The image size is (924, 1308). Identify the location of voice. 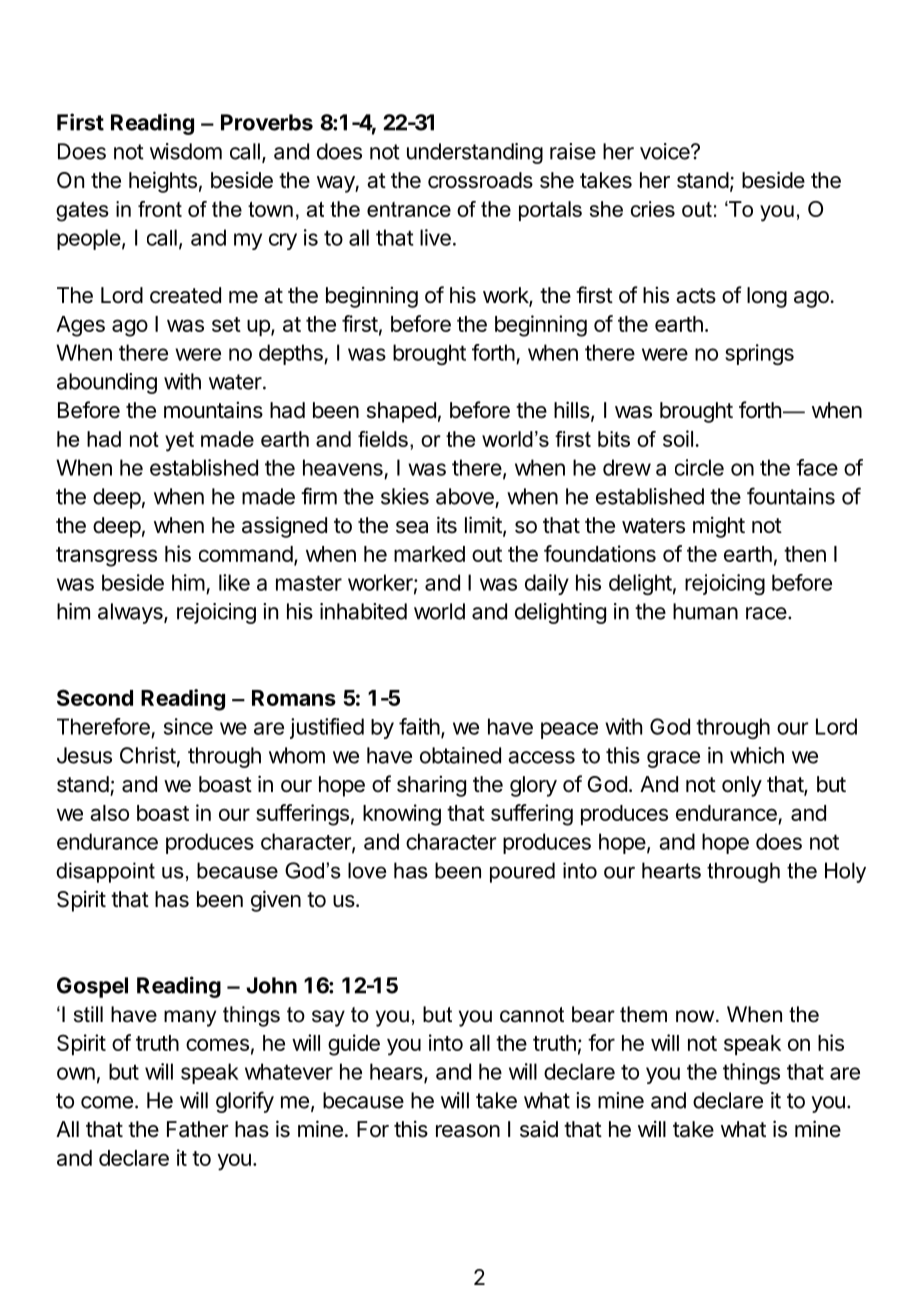
(666, 151).
